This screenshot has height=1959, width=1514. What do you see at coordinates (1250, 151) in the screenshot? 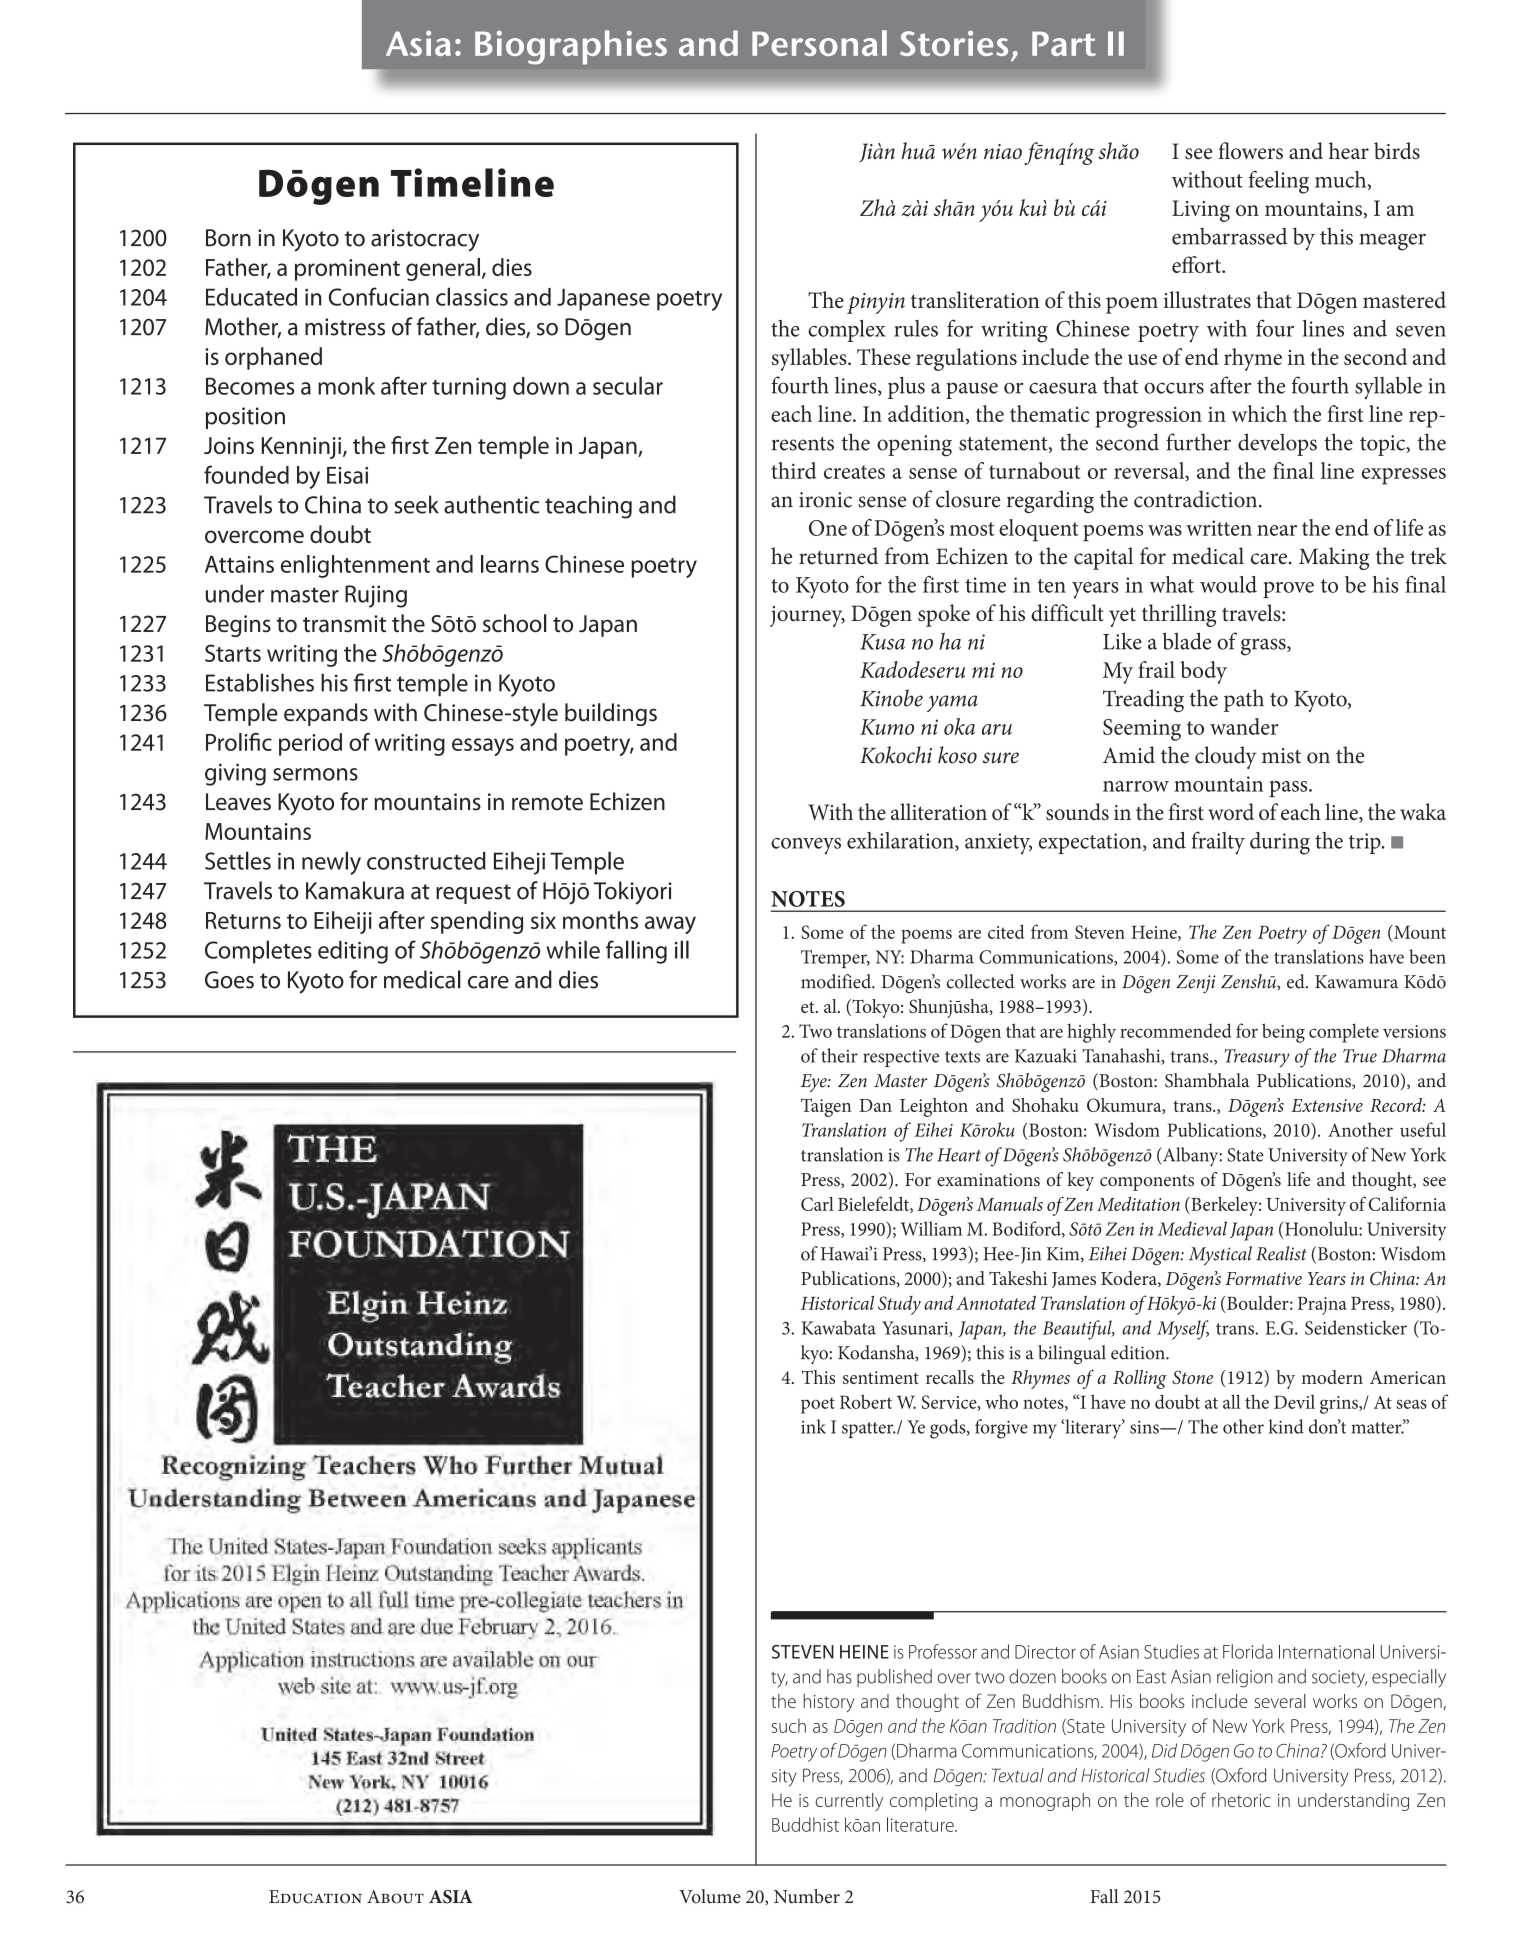
I see `flowers` at bounding box center [1250, 151].
